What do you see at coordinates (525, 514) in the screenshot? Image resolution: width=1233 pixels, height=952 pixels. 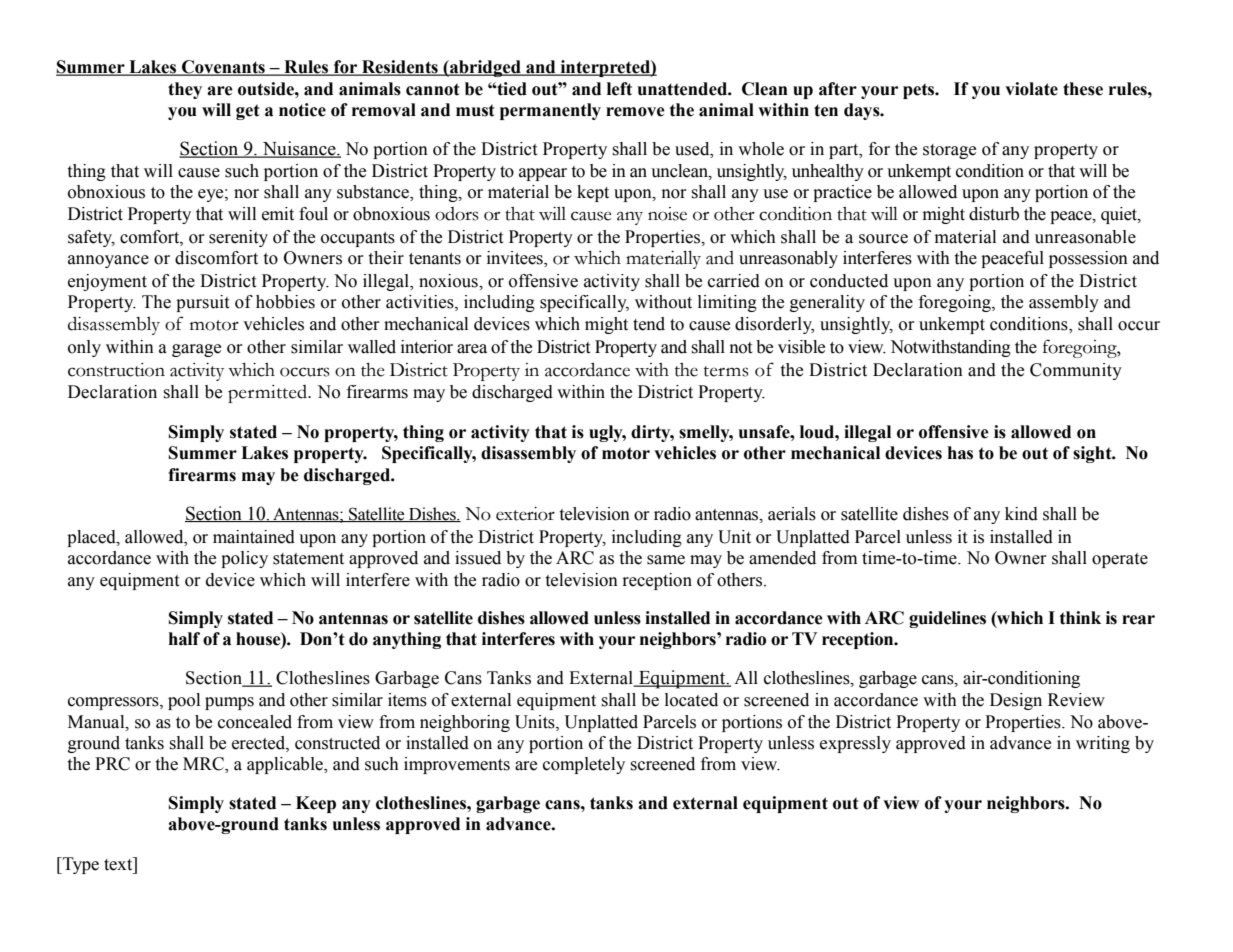 I see `exterior` at bounding box center [525, 514].
